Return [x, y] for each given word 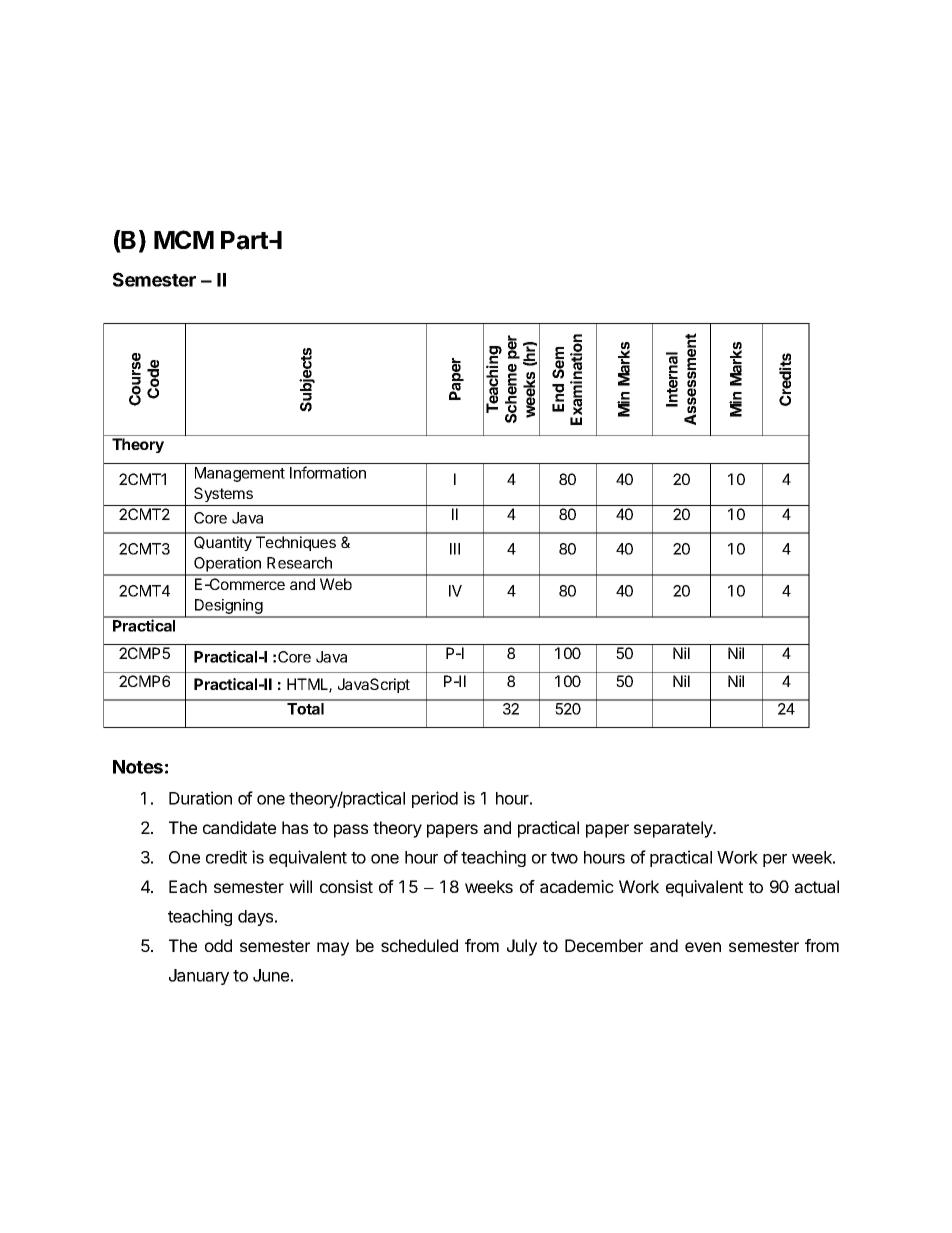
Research [299, 563]
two [564, 858]
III [455, 549]
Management [240, 474]
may [333, 949]
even [703, 947]
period [435, 799]
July [522, 947]
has [295, 827]
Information [328, 472]
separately [674, 829]
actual [817, 886]
